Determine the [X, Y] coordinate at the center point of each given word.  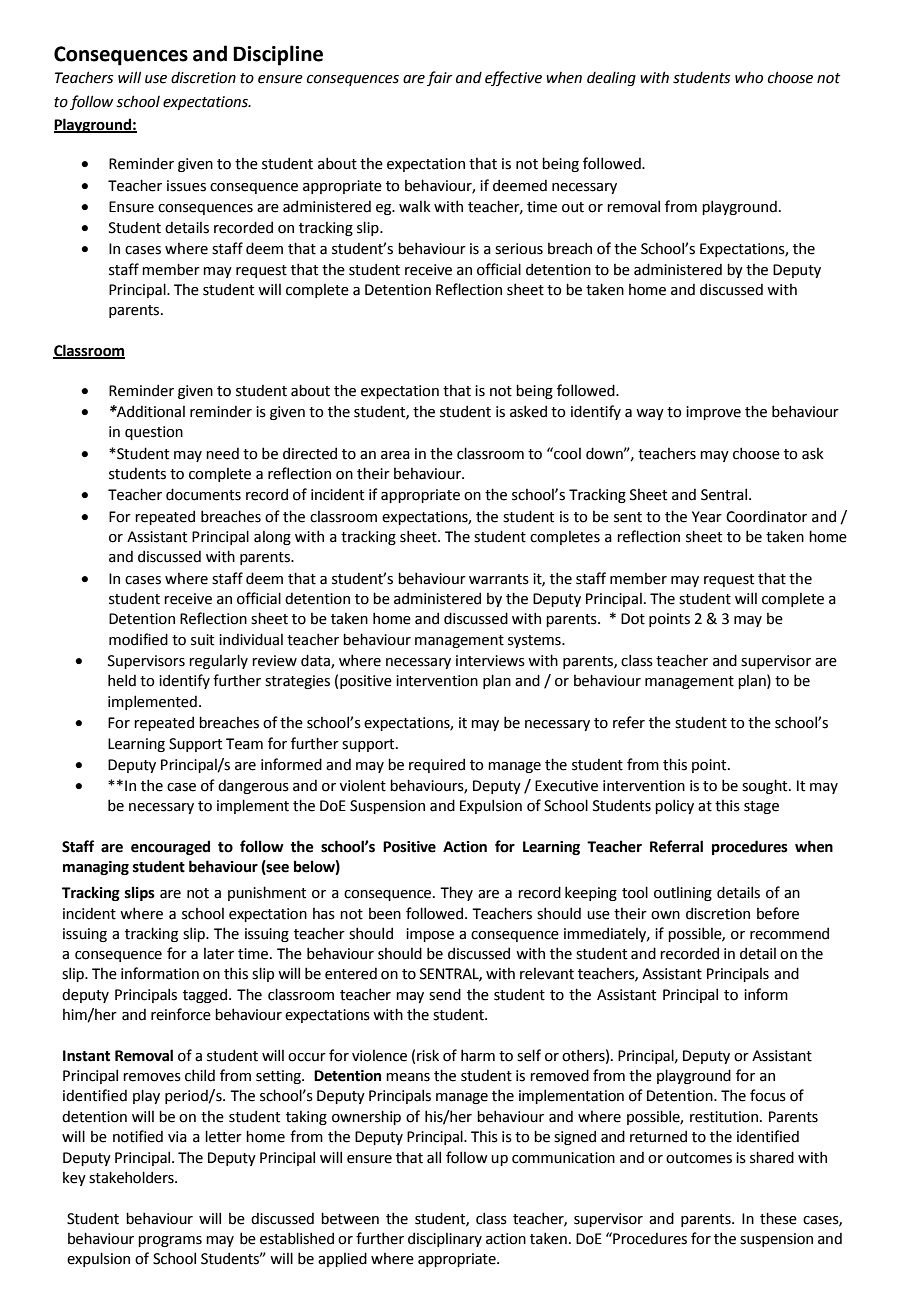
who [749, 77]
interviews [490, 661]
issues [186, 186]
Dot [633, 619]
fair [440, 78]
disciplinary [445, 1239]
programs [170, 1241]
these [778, 1218]
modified [138, 639]
